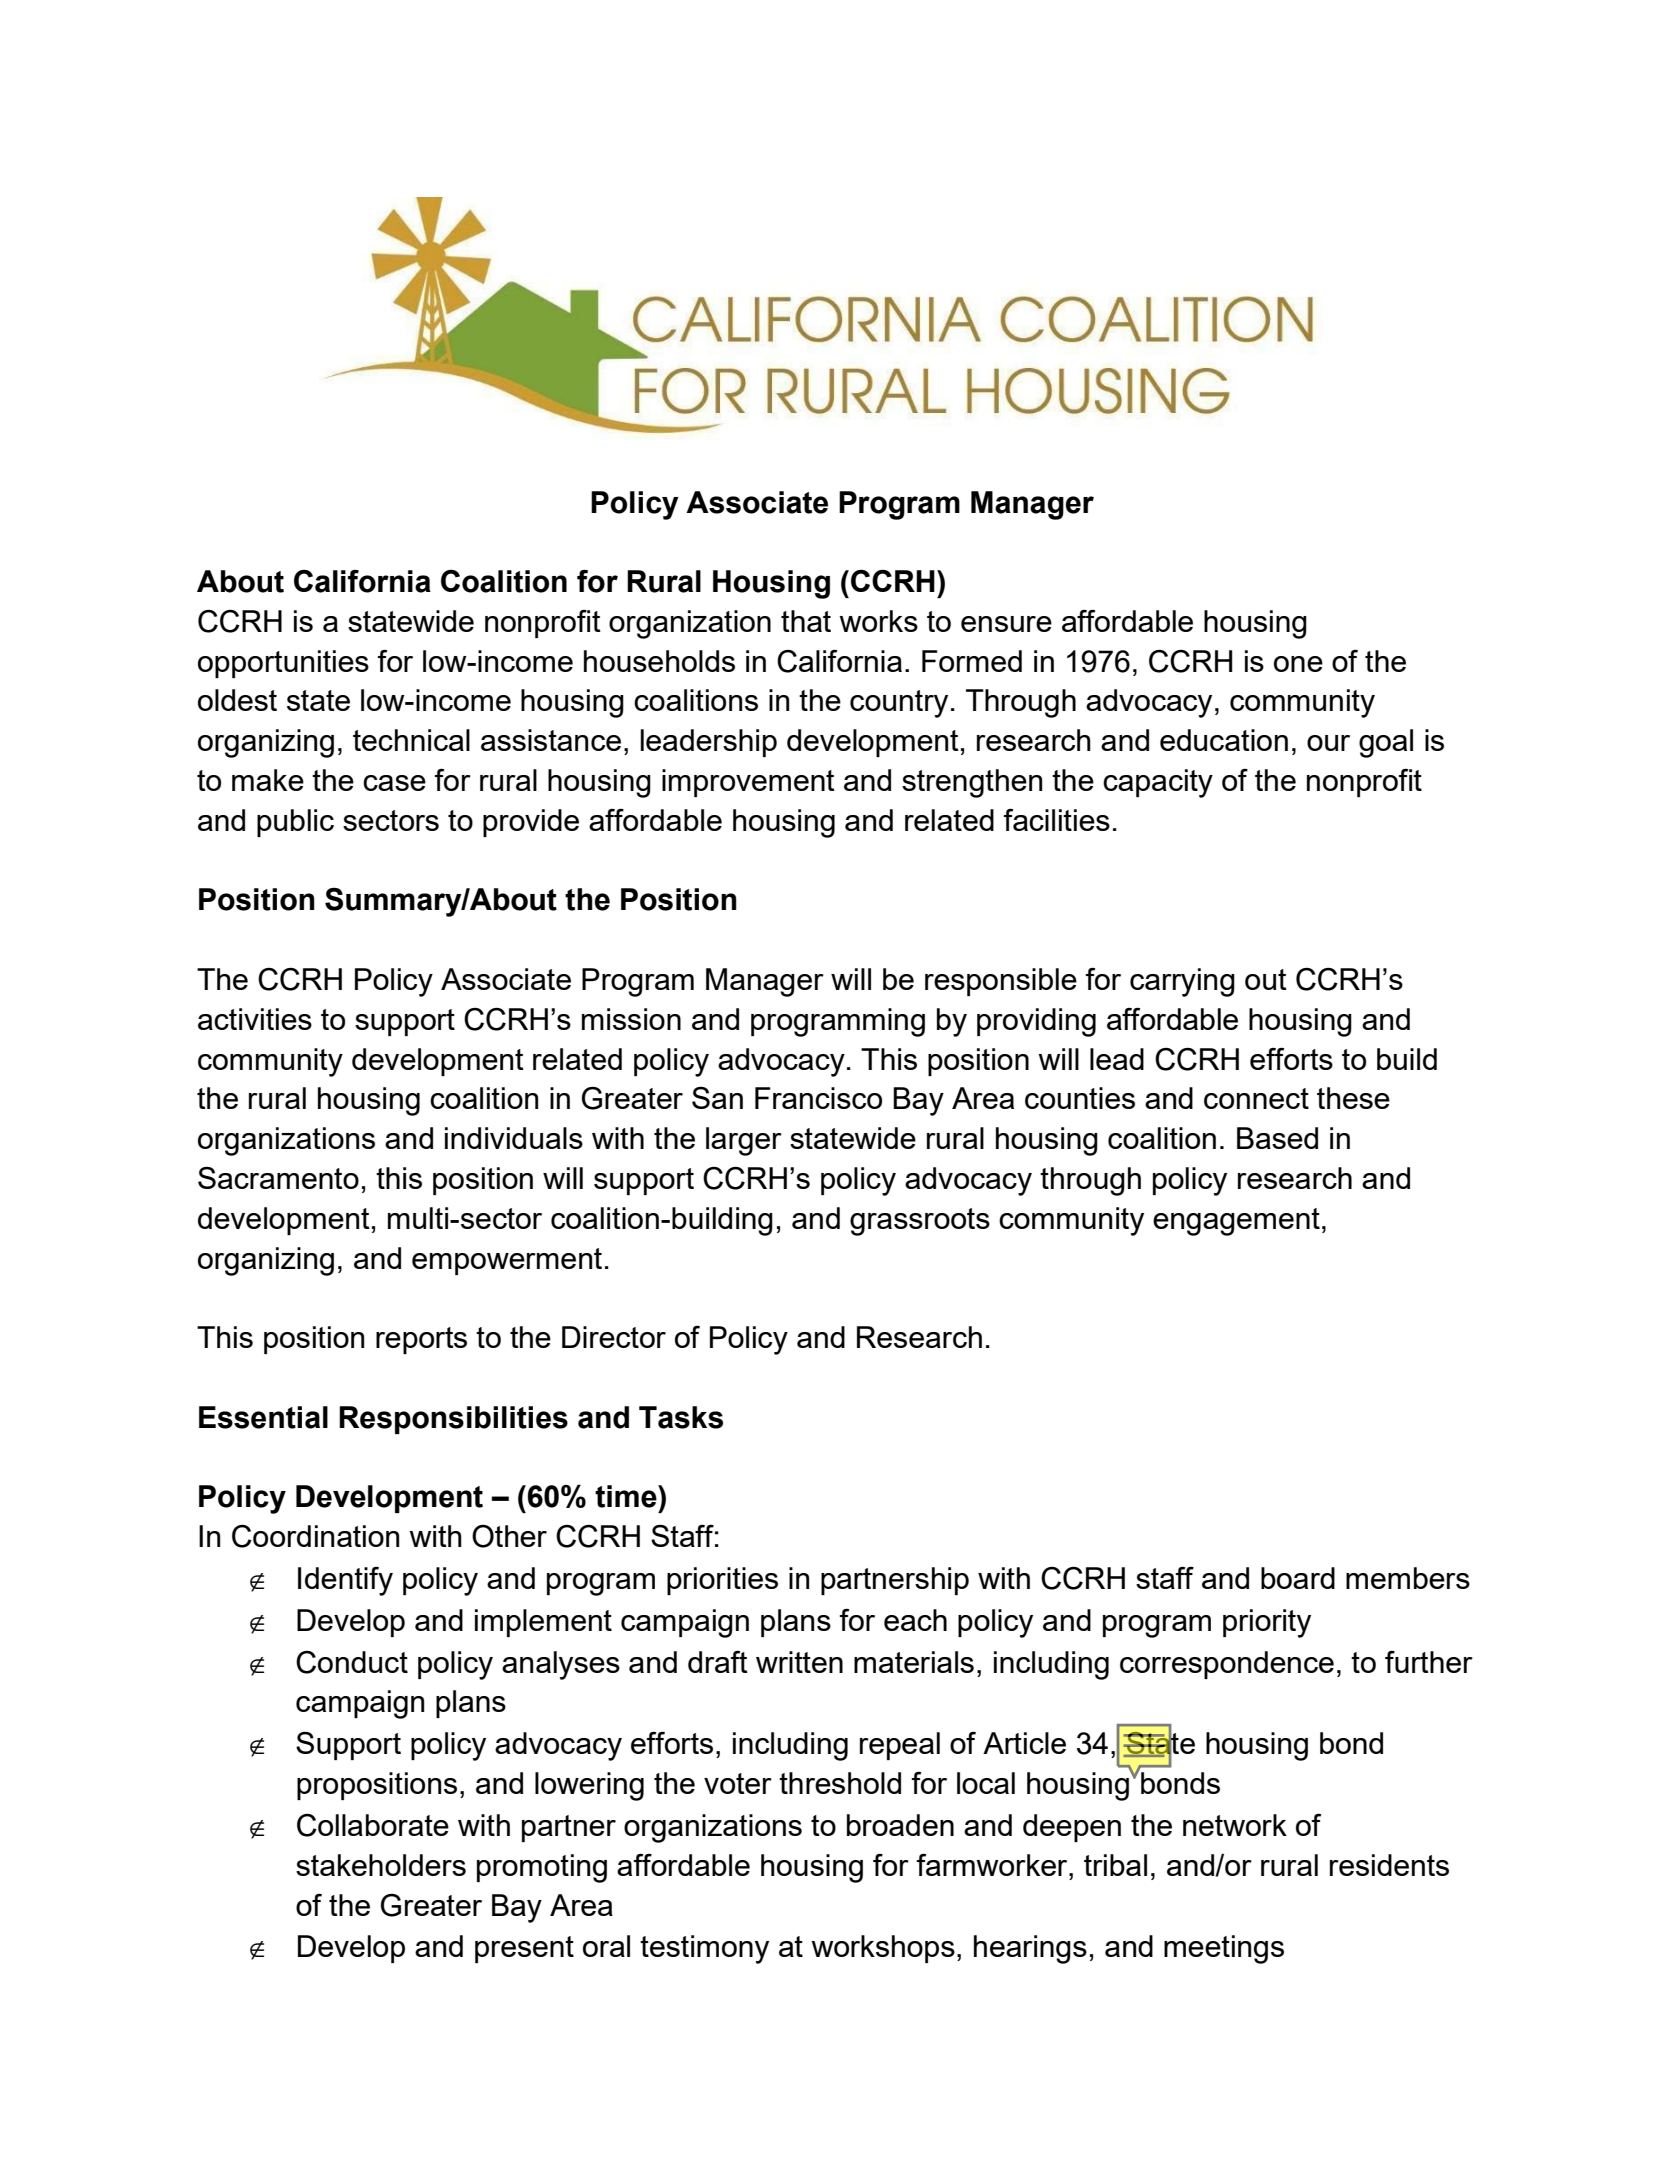 This screenshot has height=2167, width=1675. What do you see at coordinates (920, 1222) in the screenshot?
I see `grassroots` at bounding box center [920, 1222].
